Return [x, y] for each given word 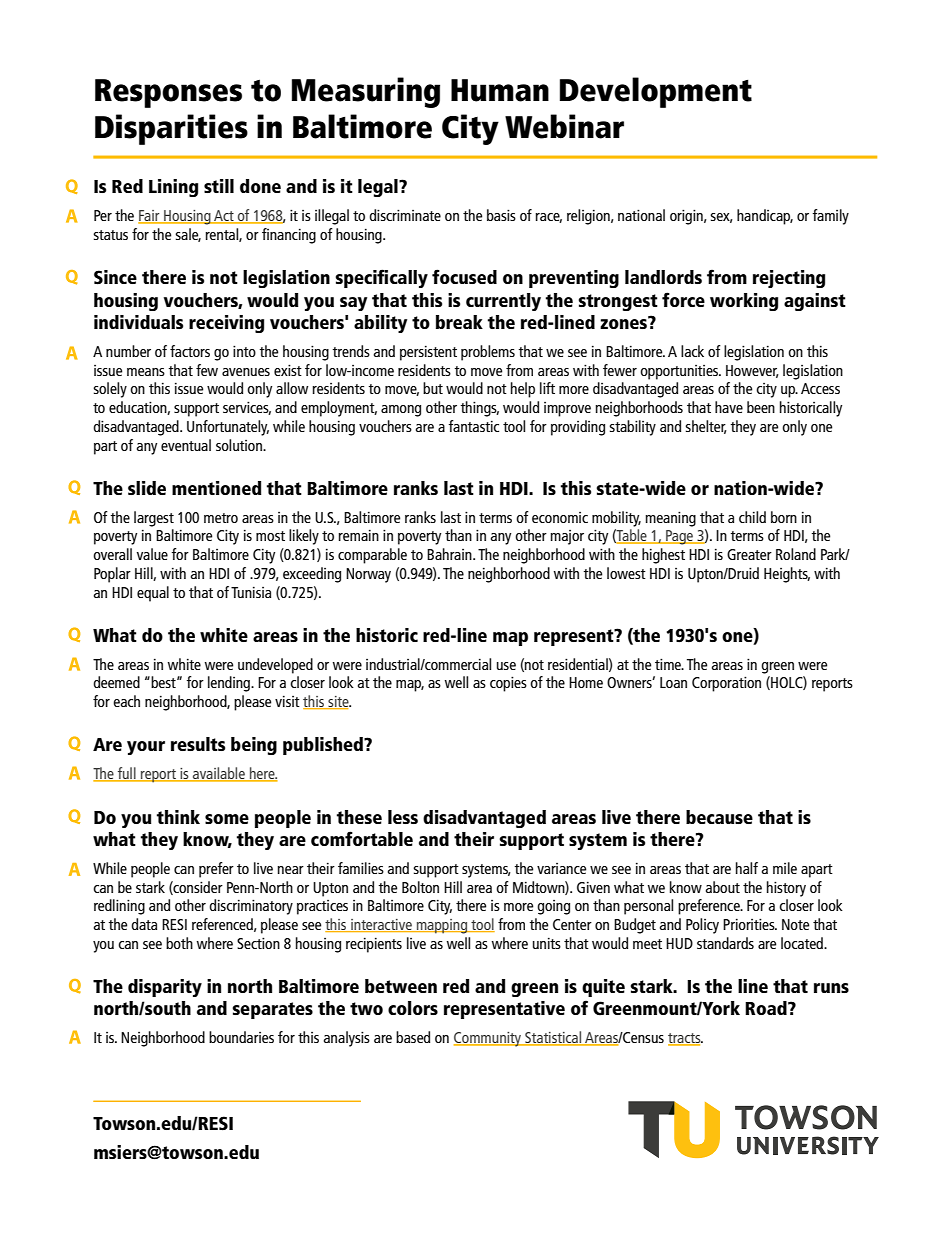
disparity [165, 988]
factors [190, 351]
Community [489, 1039]
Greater [749, 554]
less [403, 817]
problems [488, 353]
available [219, 774]
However [752, 371]
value [152, 554]
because [719, 817]
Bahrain [450, 554]
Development [656, 92]
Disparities [171, 129]
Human [500, 90]
